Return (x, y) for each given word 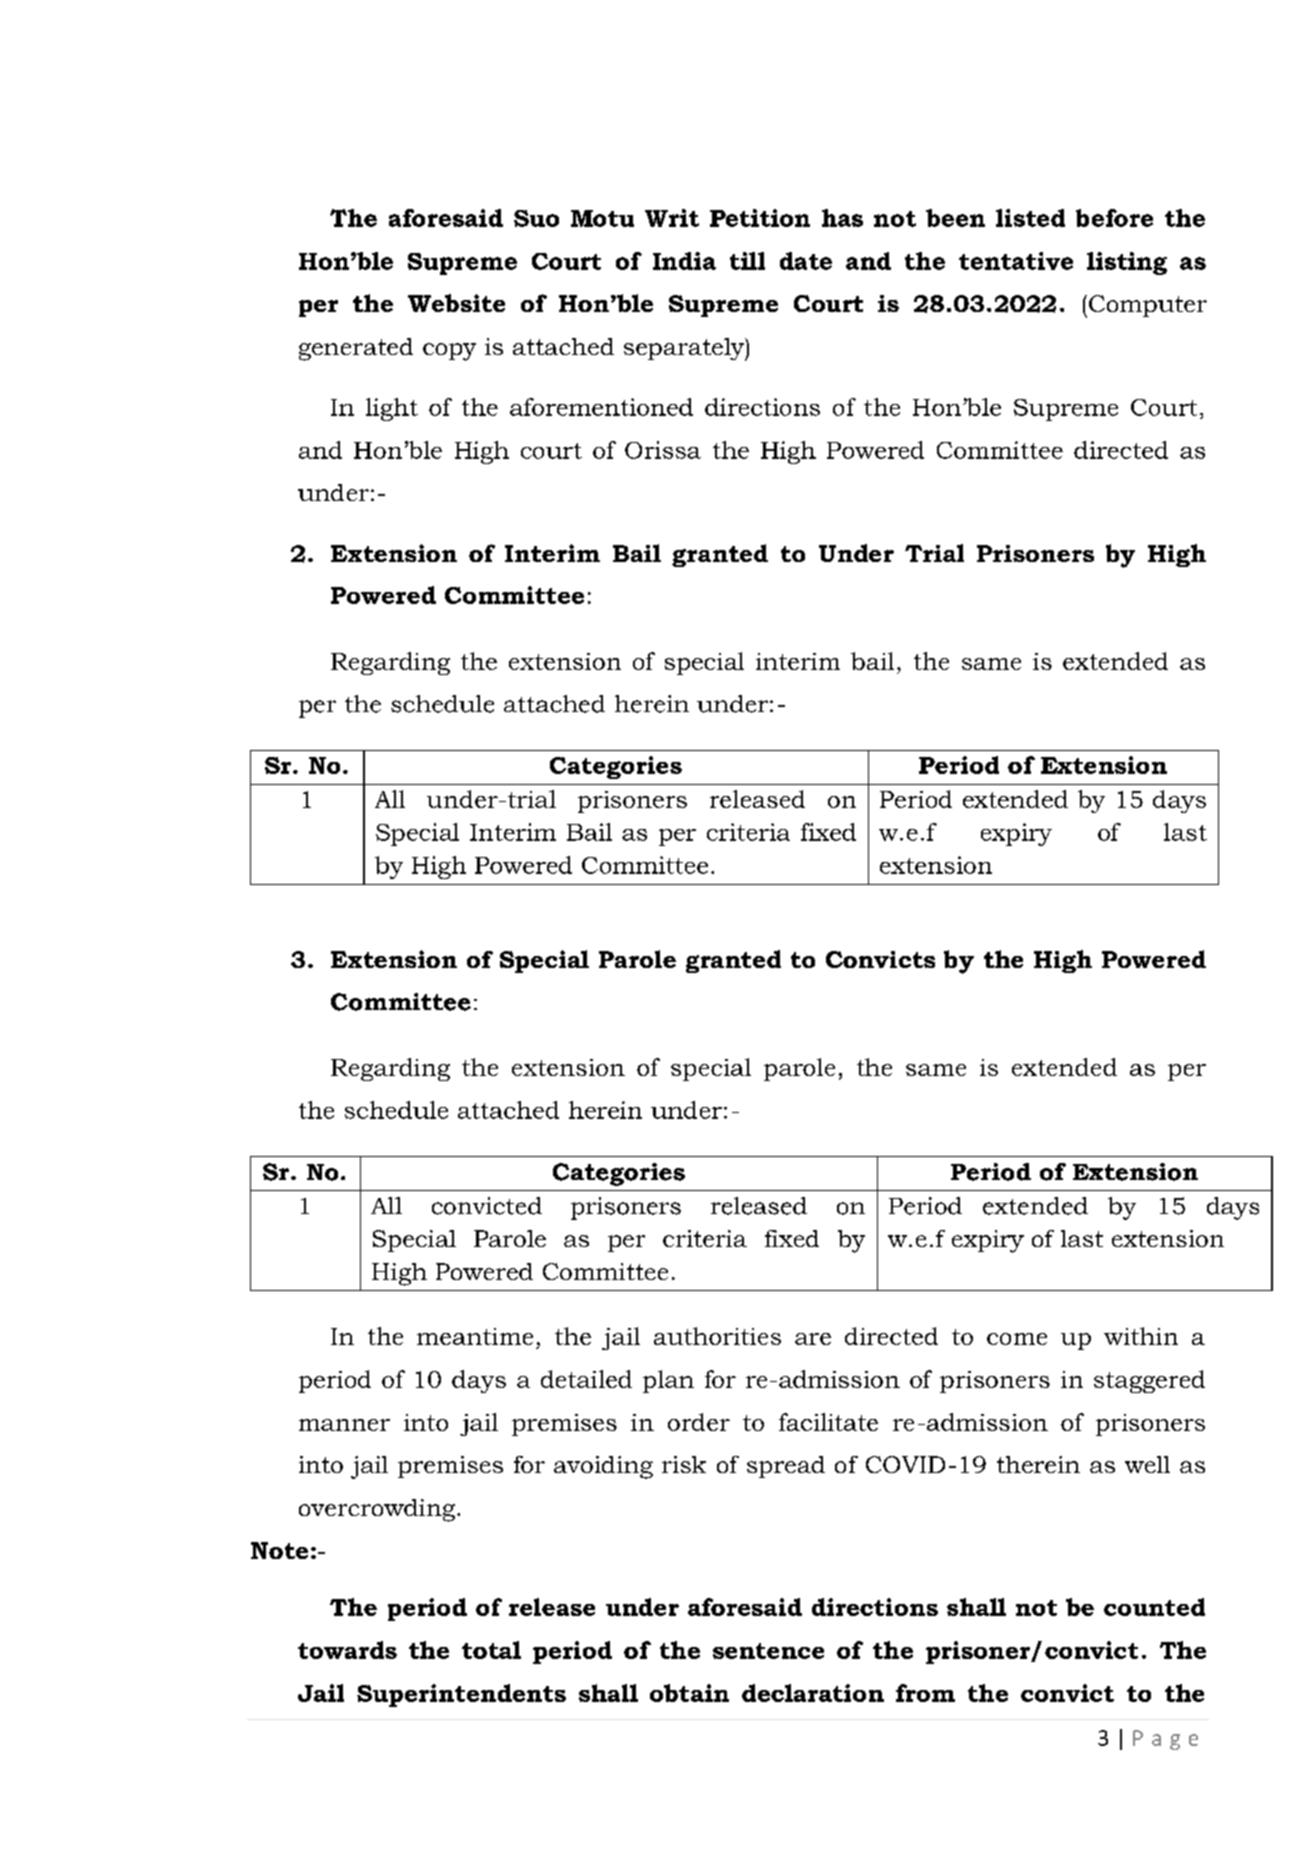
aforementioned (601, 407)
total (491, 1650)
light (392, 409)
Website (456, 303)
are (813, 1339)
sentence (768, 1651)
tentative (1016, 261)
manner (344, 1425)
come (1017, 1339)
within (1141, 1336)
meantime (475, 1336)
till (747, 261)
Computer (1148, 306)
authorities (717, 1336)
